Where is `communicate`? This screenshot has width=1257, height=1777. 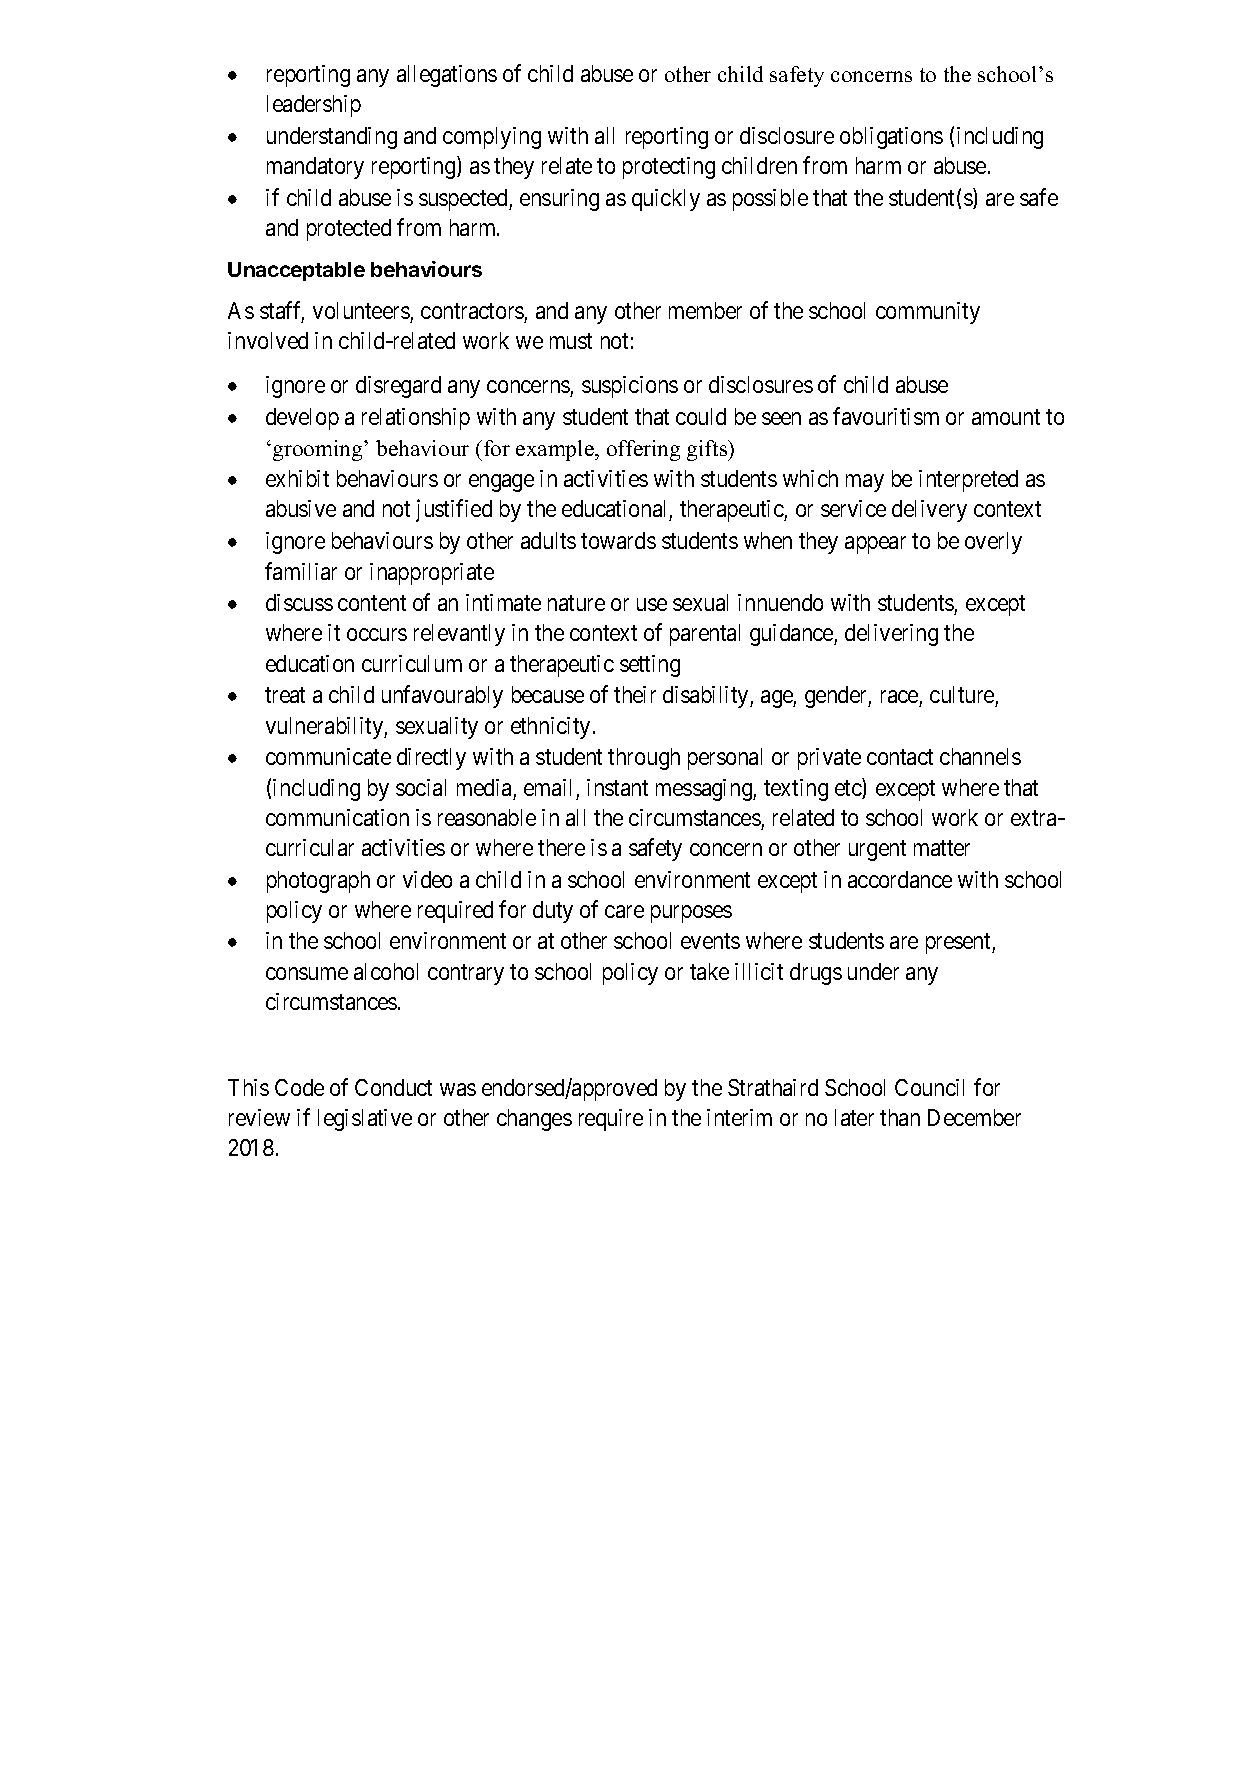
communicate is located at coordinates (328, 756).
